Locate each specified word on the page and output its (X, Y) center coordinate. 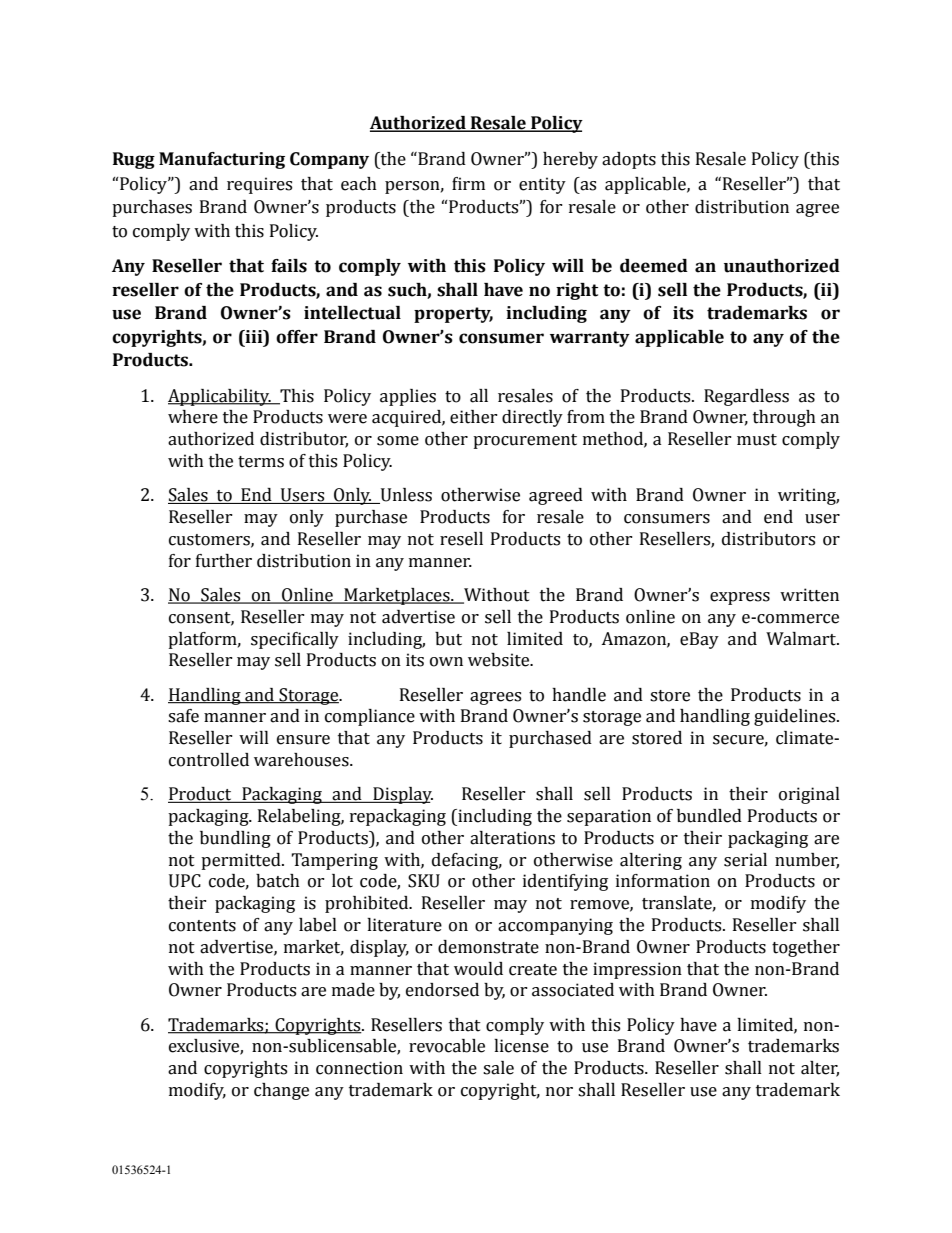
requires (259, 185)
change (281, 1091)
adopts (629, 160)
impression (637, 970)
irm (470, 183)
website (500, 660)
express (740, 598)
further (224, 561)
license (521, 1046)
